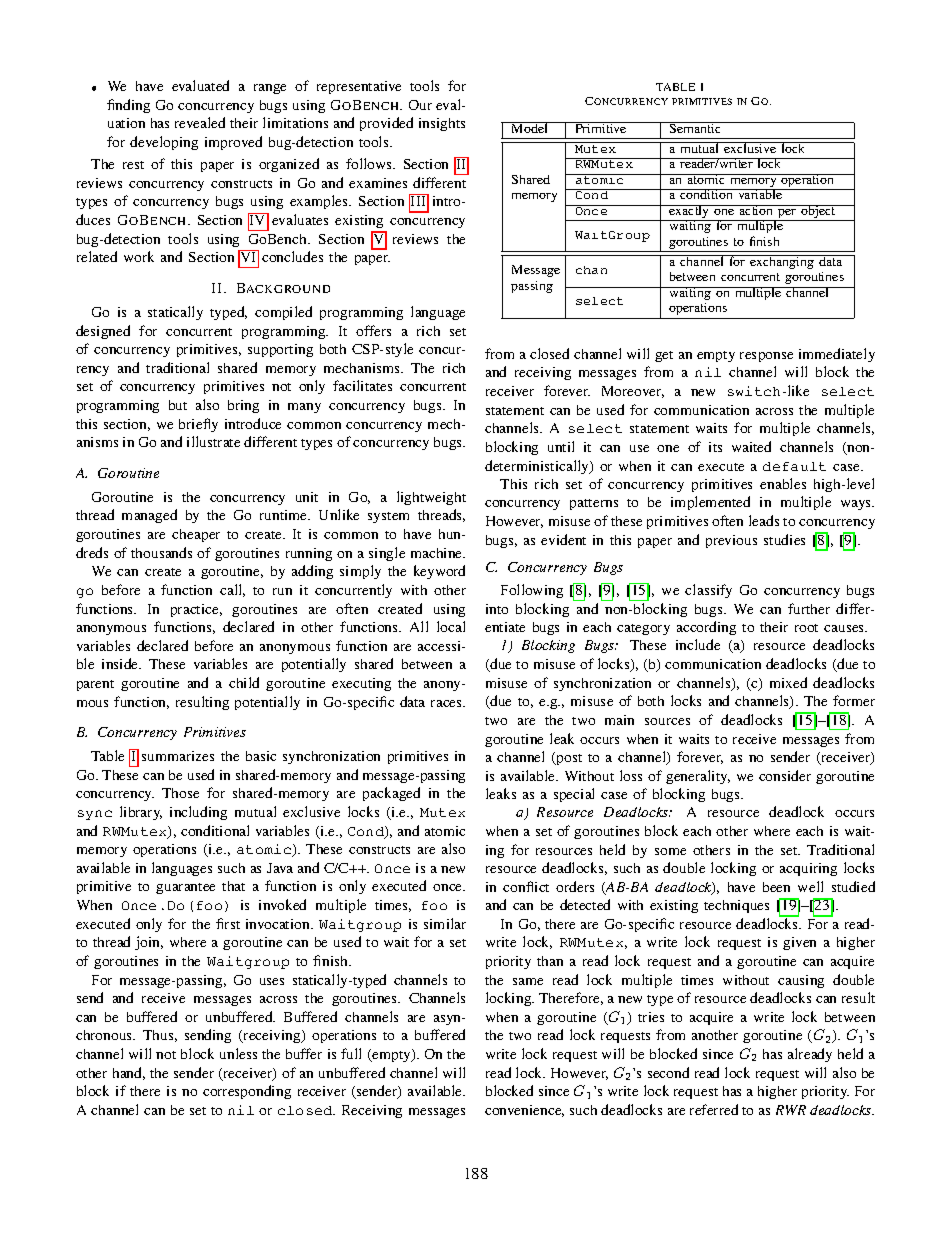  Describe the element at coordinates (714, 1109) in the document. I see `referred` at that location.
